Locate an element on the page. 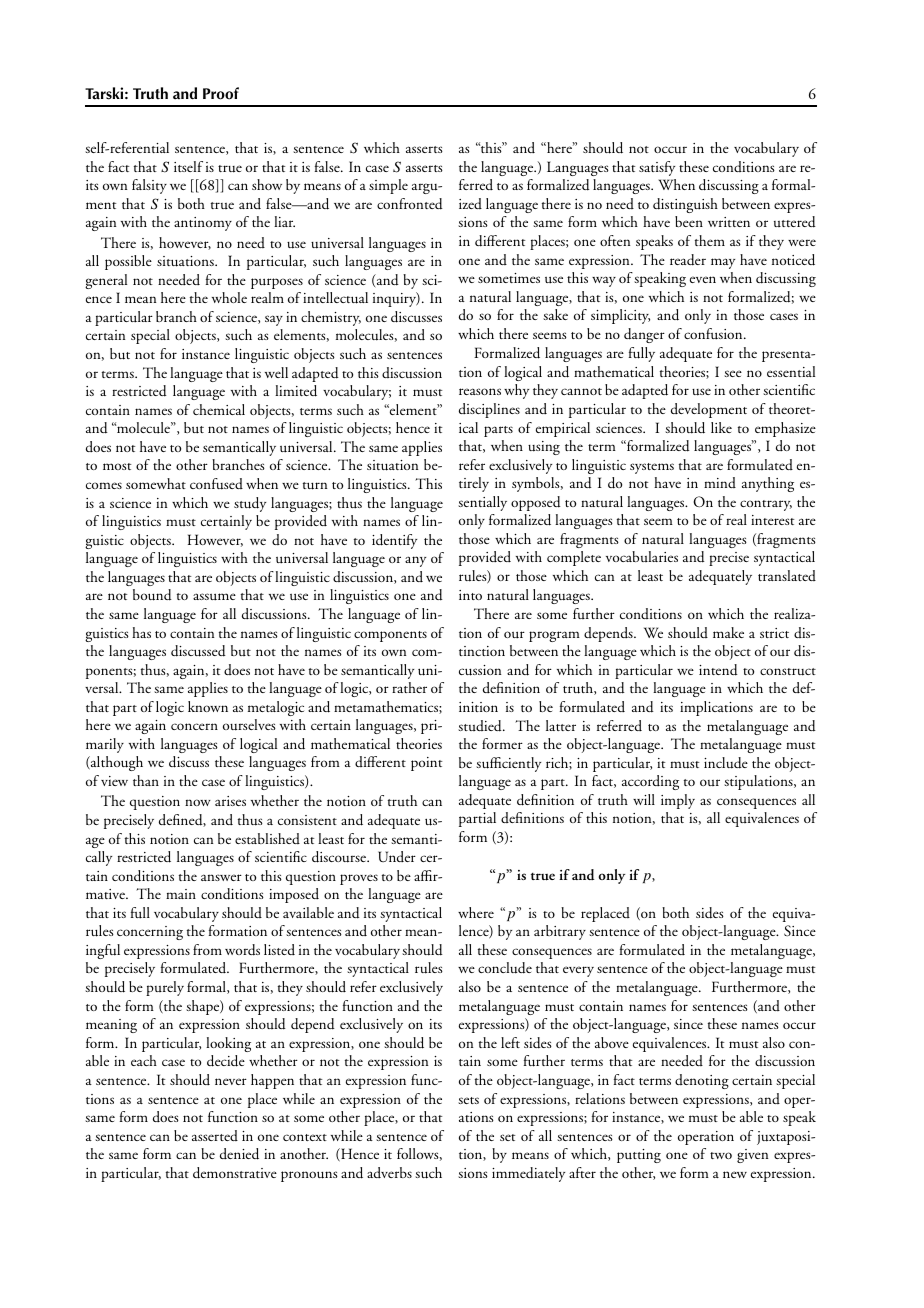 The width and height of the page is (924, 1308). Proof is located at coordinates (221, 93).
